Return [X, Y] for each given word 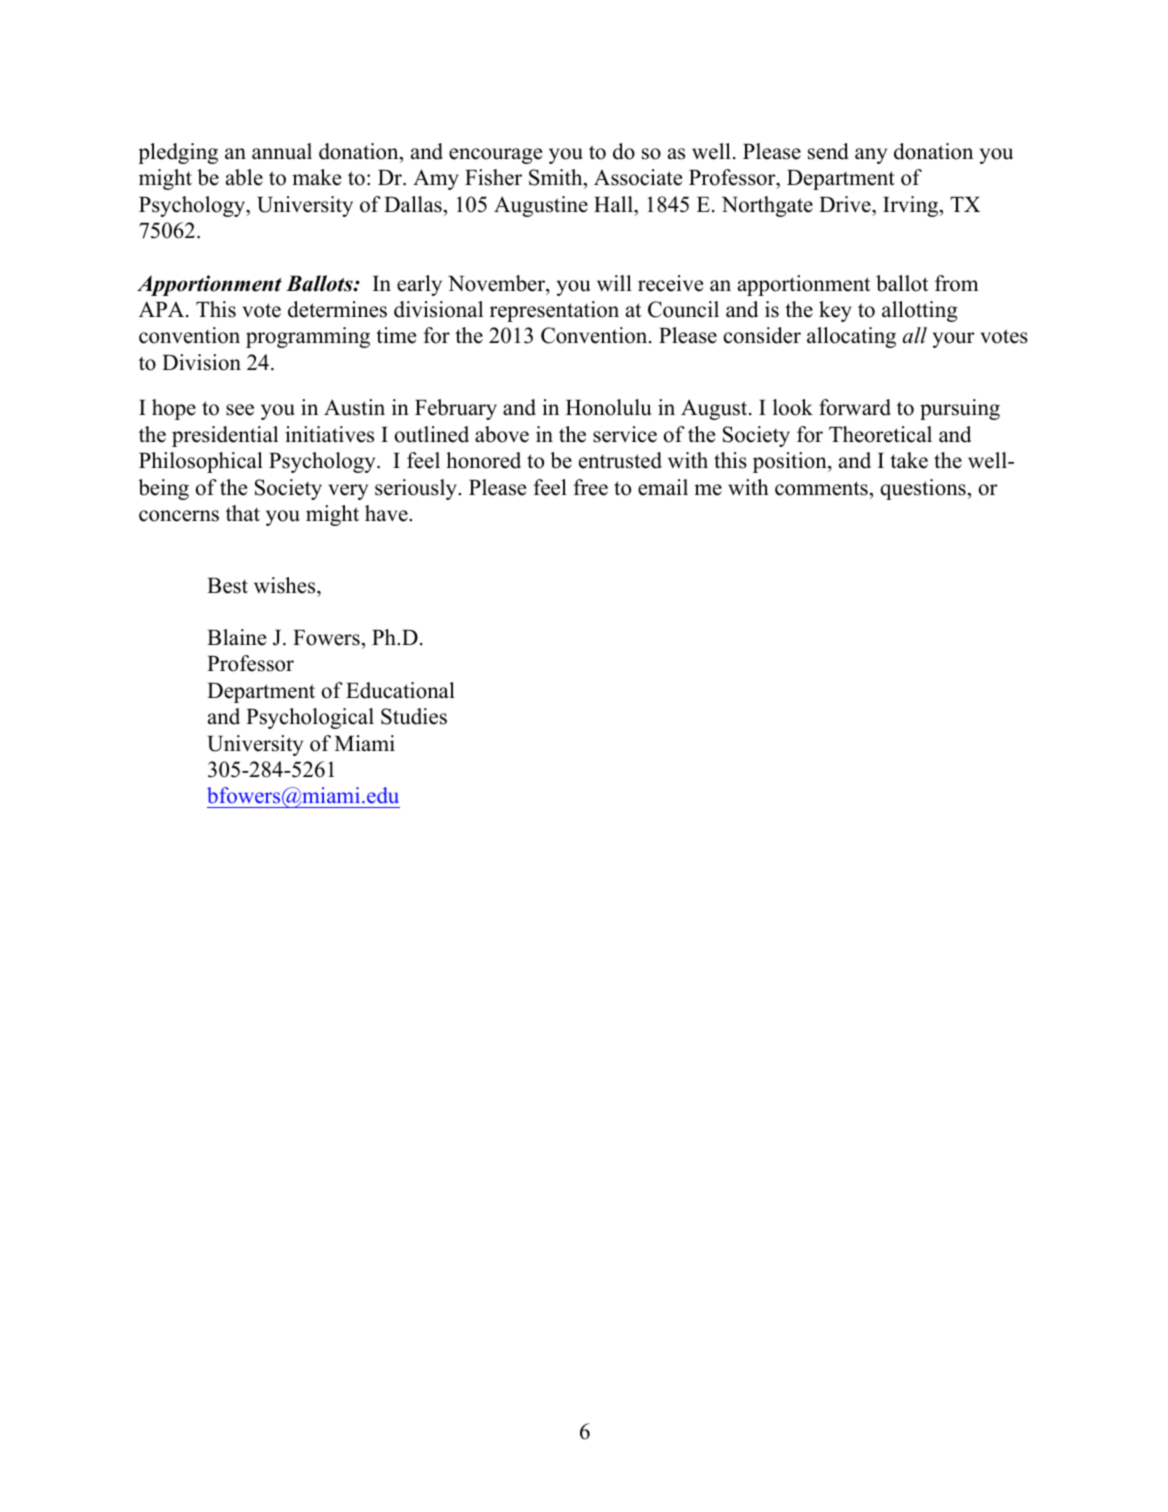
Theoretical [880, 434]
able [244, 177]
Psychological [310, 718]
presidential [225, 436]
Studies [414, 716]
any [871, 156]
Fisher [493, 177]
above [502, 434]
